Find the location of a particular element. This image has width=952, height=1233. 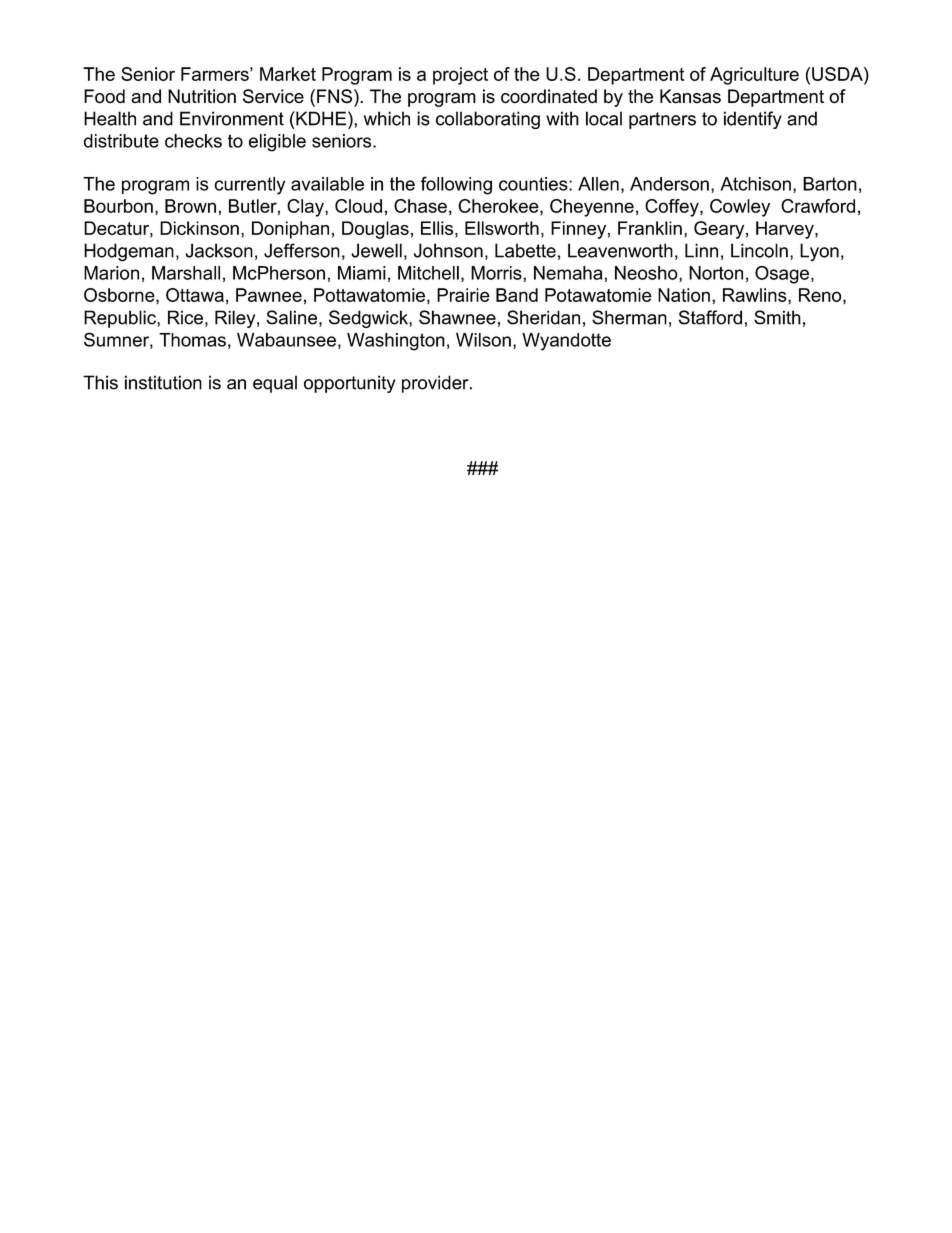

Harvey is located at coordinates (786, 230).
